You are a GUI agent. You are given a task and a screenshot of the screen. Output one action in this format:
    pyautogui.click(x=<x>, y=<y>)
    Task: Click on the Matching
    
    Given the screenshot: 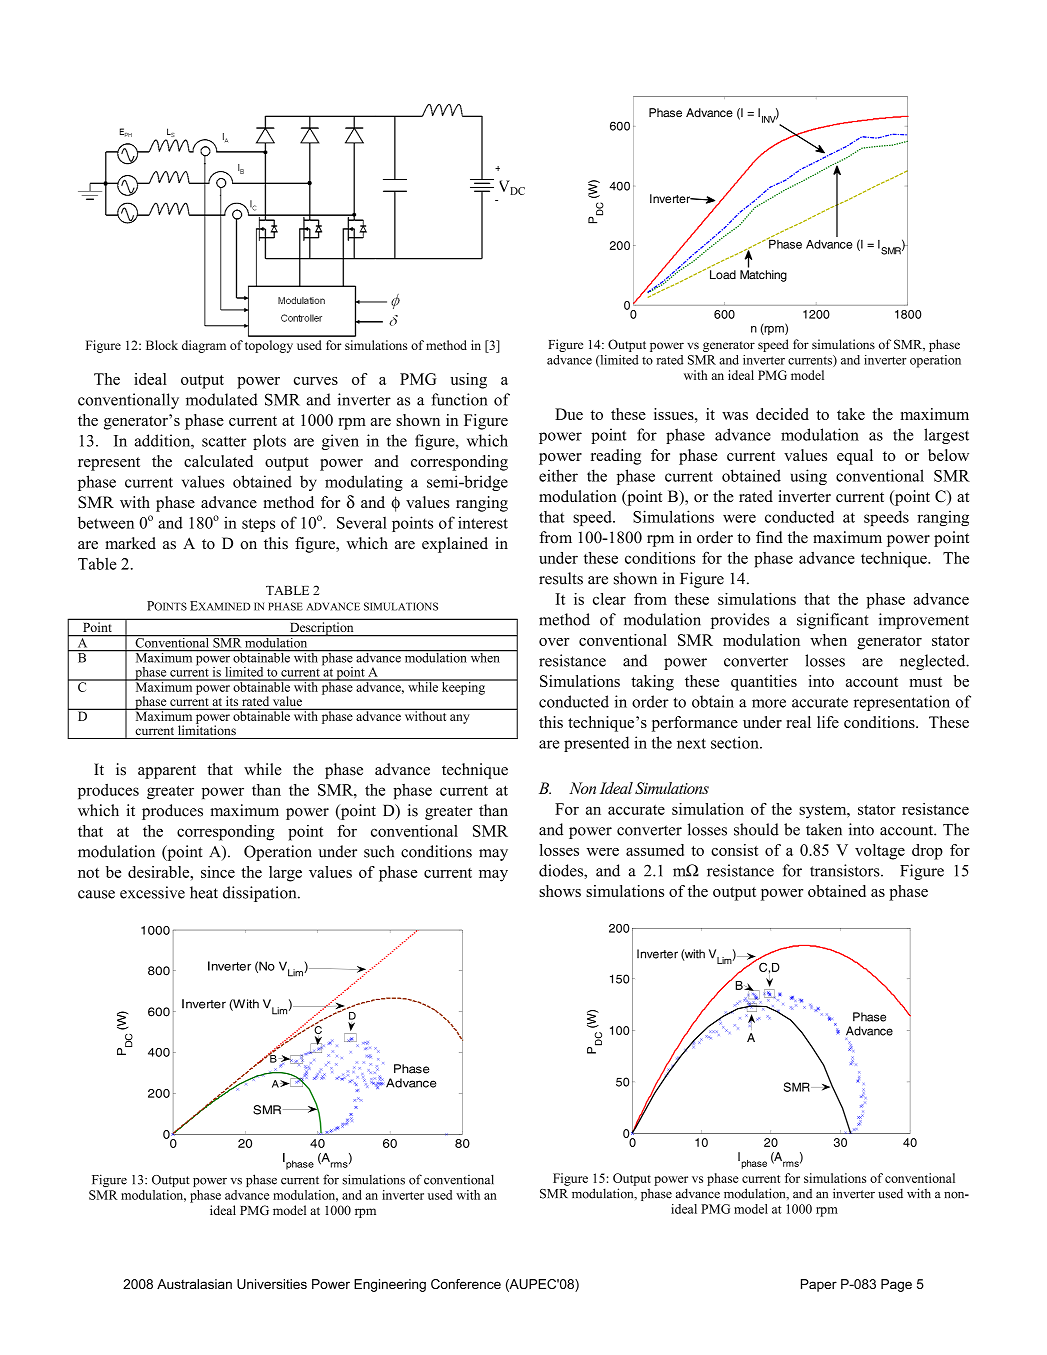 What is the action you would take?
    pyautogui.click(x=763, y=276)
